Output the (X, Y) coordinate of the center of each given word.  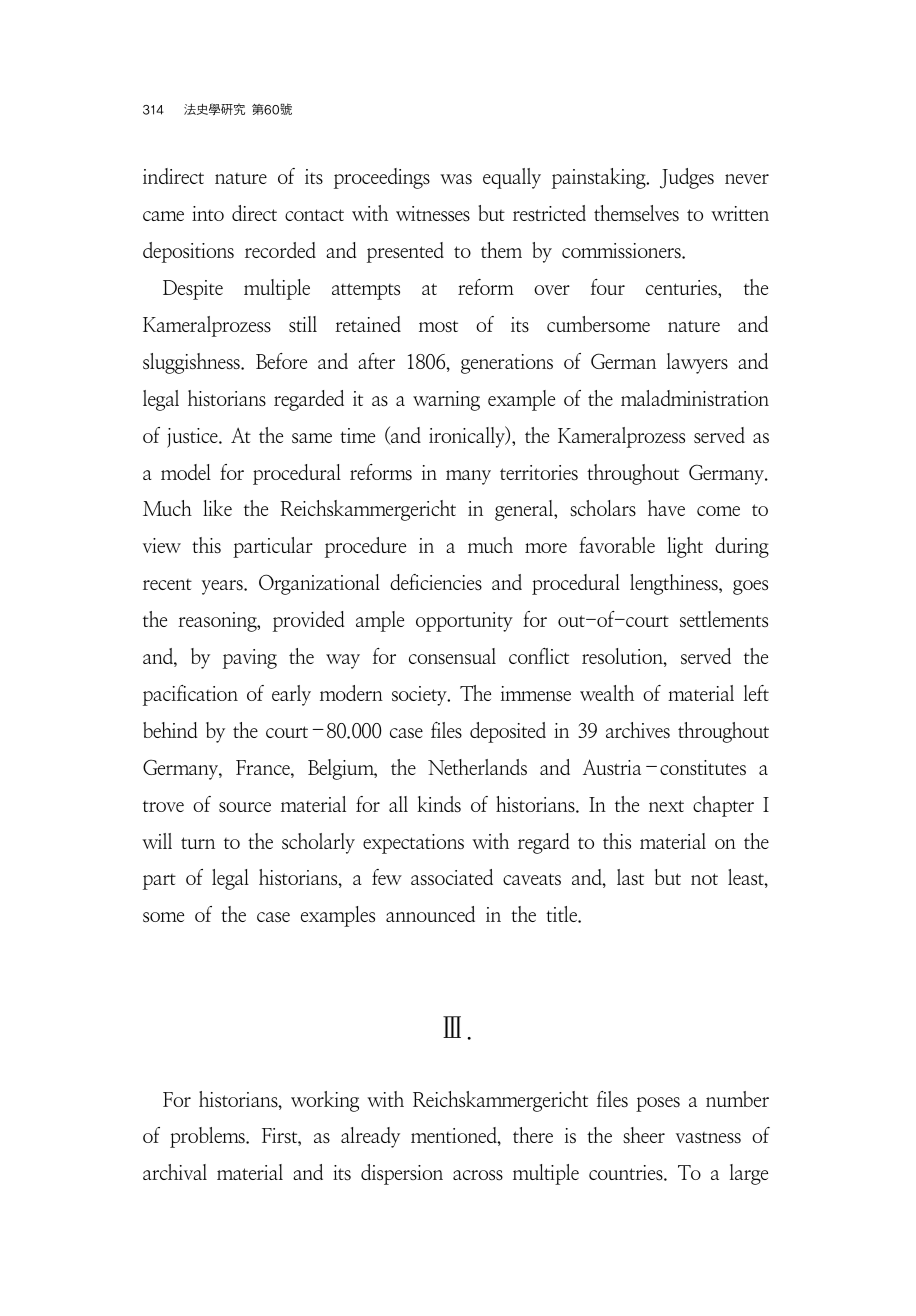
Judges (687, 178)
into (208, 213)
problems (208, 1137)
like (217, 508)
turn (198, 843)
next (666, 806)
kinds (439, 804)
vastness (708, 1138)
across (478, 1175)
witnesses (433, 213)
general (525, 510)
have (666, 508)
